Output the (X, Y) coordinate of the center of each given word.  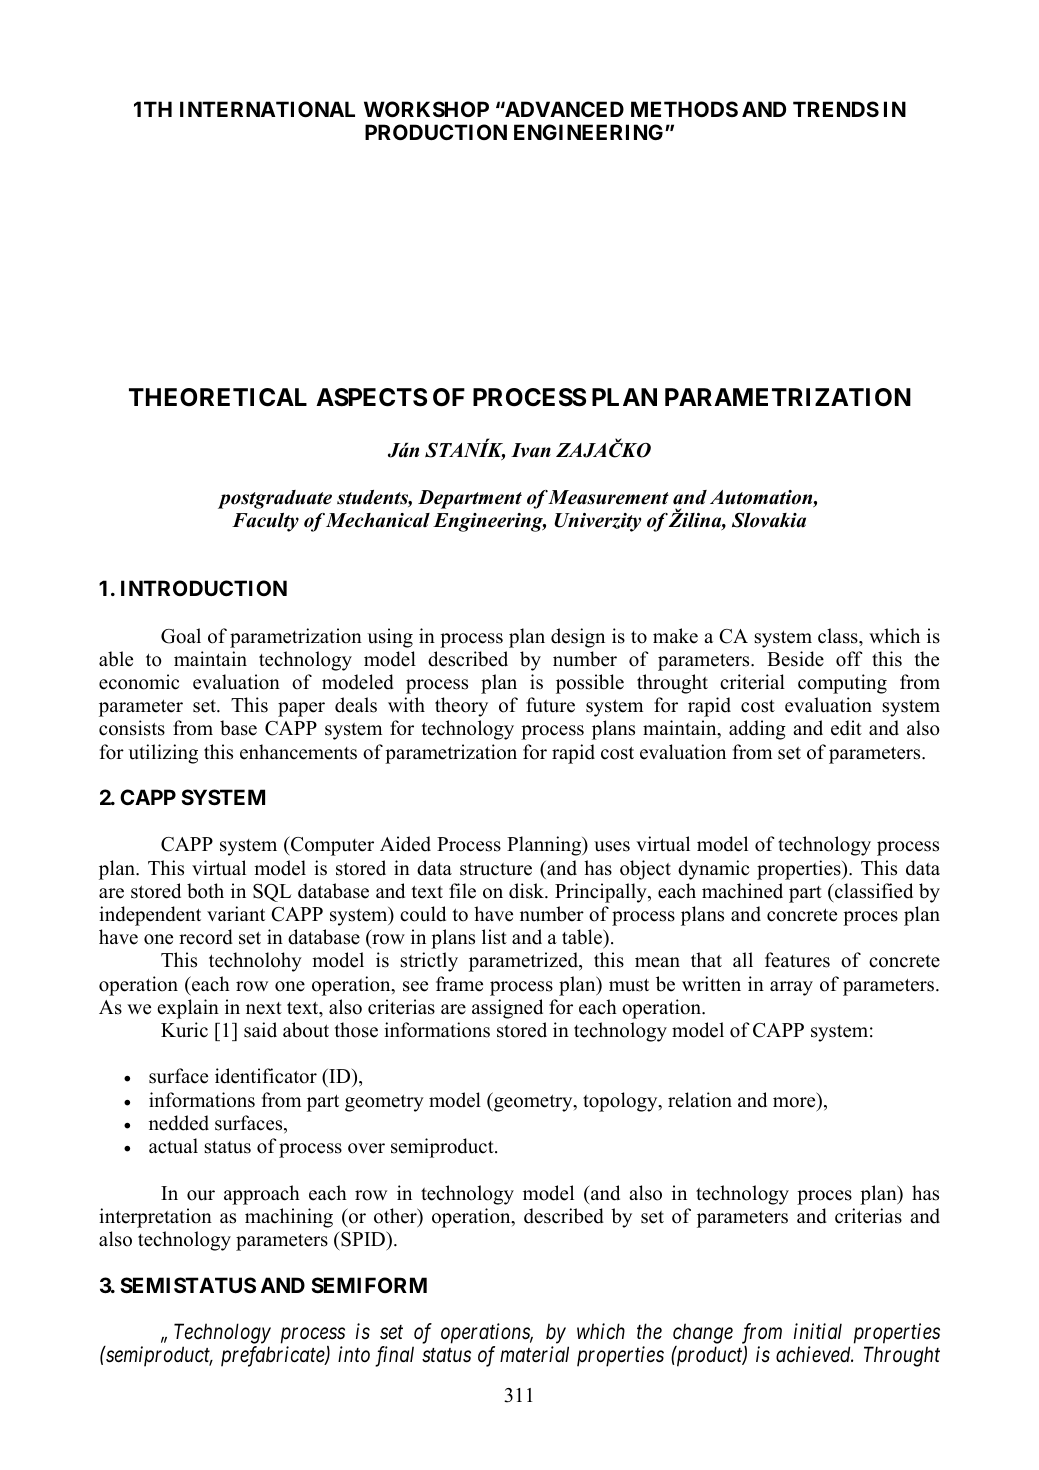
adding (757, 730)
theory (461, 707)
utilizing (163, 754)
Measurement (608, 497)
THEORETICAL (218, 397)
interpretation (155, 1218)
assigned (507, 1009)
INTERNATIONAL (267, 109)
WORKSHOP (426, 109)
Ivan (531, 450)
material (534, 1354)
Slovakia (769, 520)
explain (188, 1009)
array (791, 988)
